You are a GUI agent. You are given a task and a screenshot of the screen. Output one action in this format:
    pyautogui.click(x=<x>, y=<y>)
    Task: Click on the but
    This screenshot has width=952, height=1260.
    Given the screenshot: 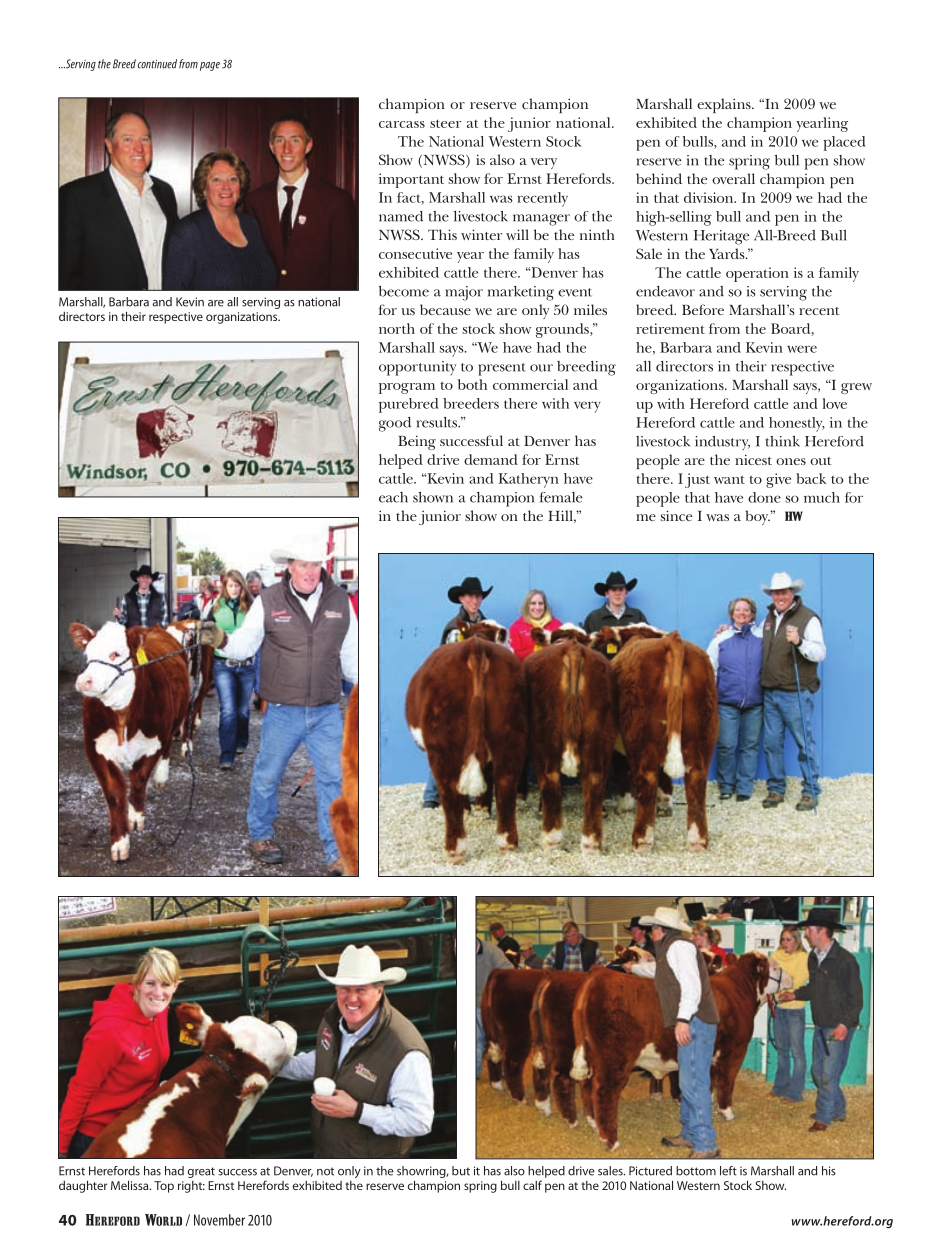 What is the action you would take?
    pyautogui.click(x=461, y=1171)
